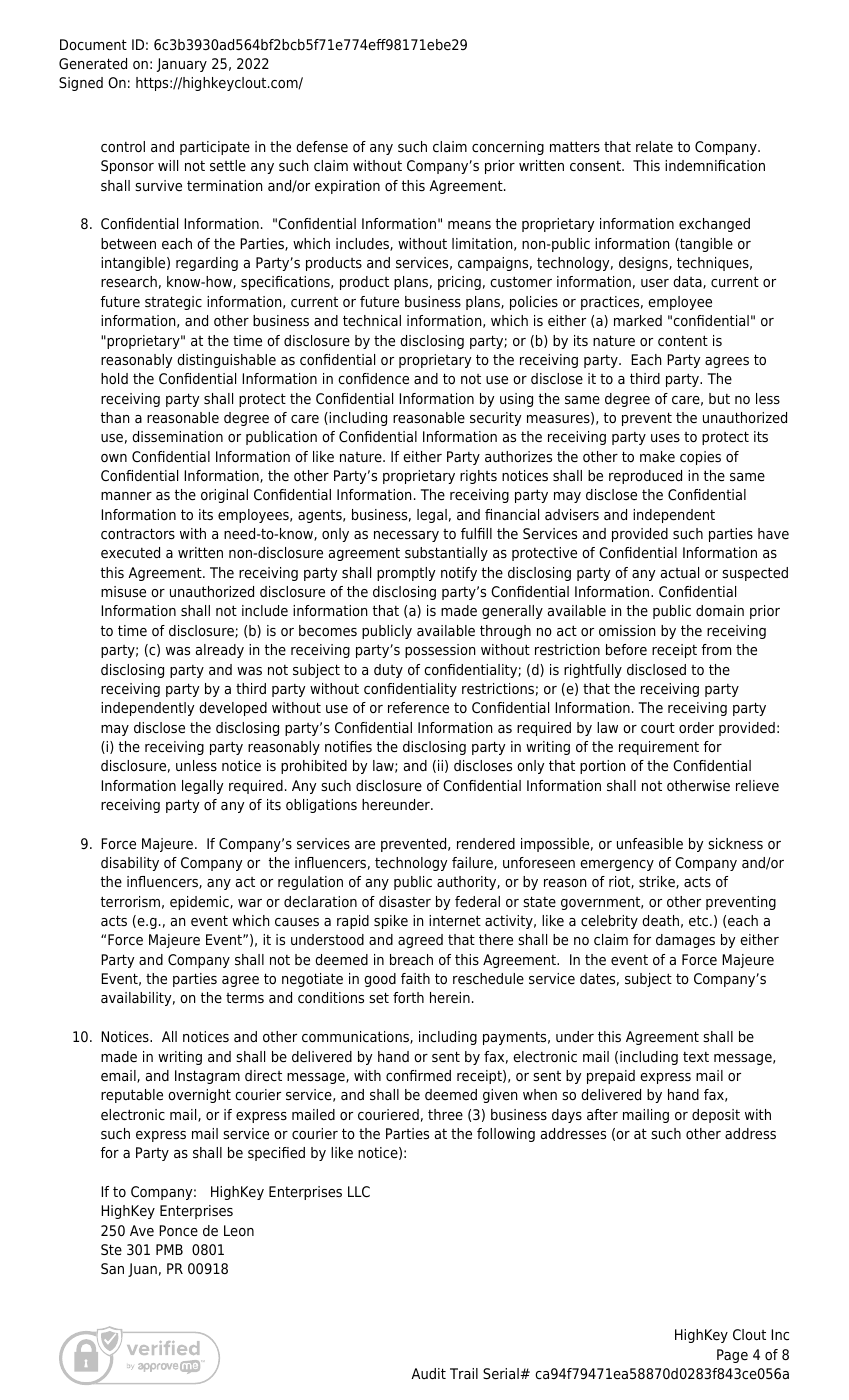 The image size is (849, 1400). What do you see at coordinates (700, 458) in the screenshot?
I see `copies` at bounding box center [700, 458].
